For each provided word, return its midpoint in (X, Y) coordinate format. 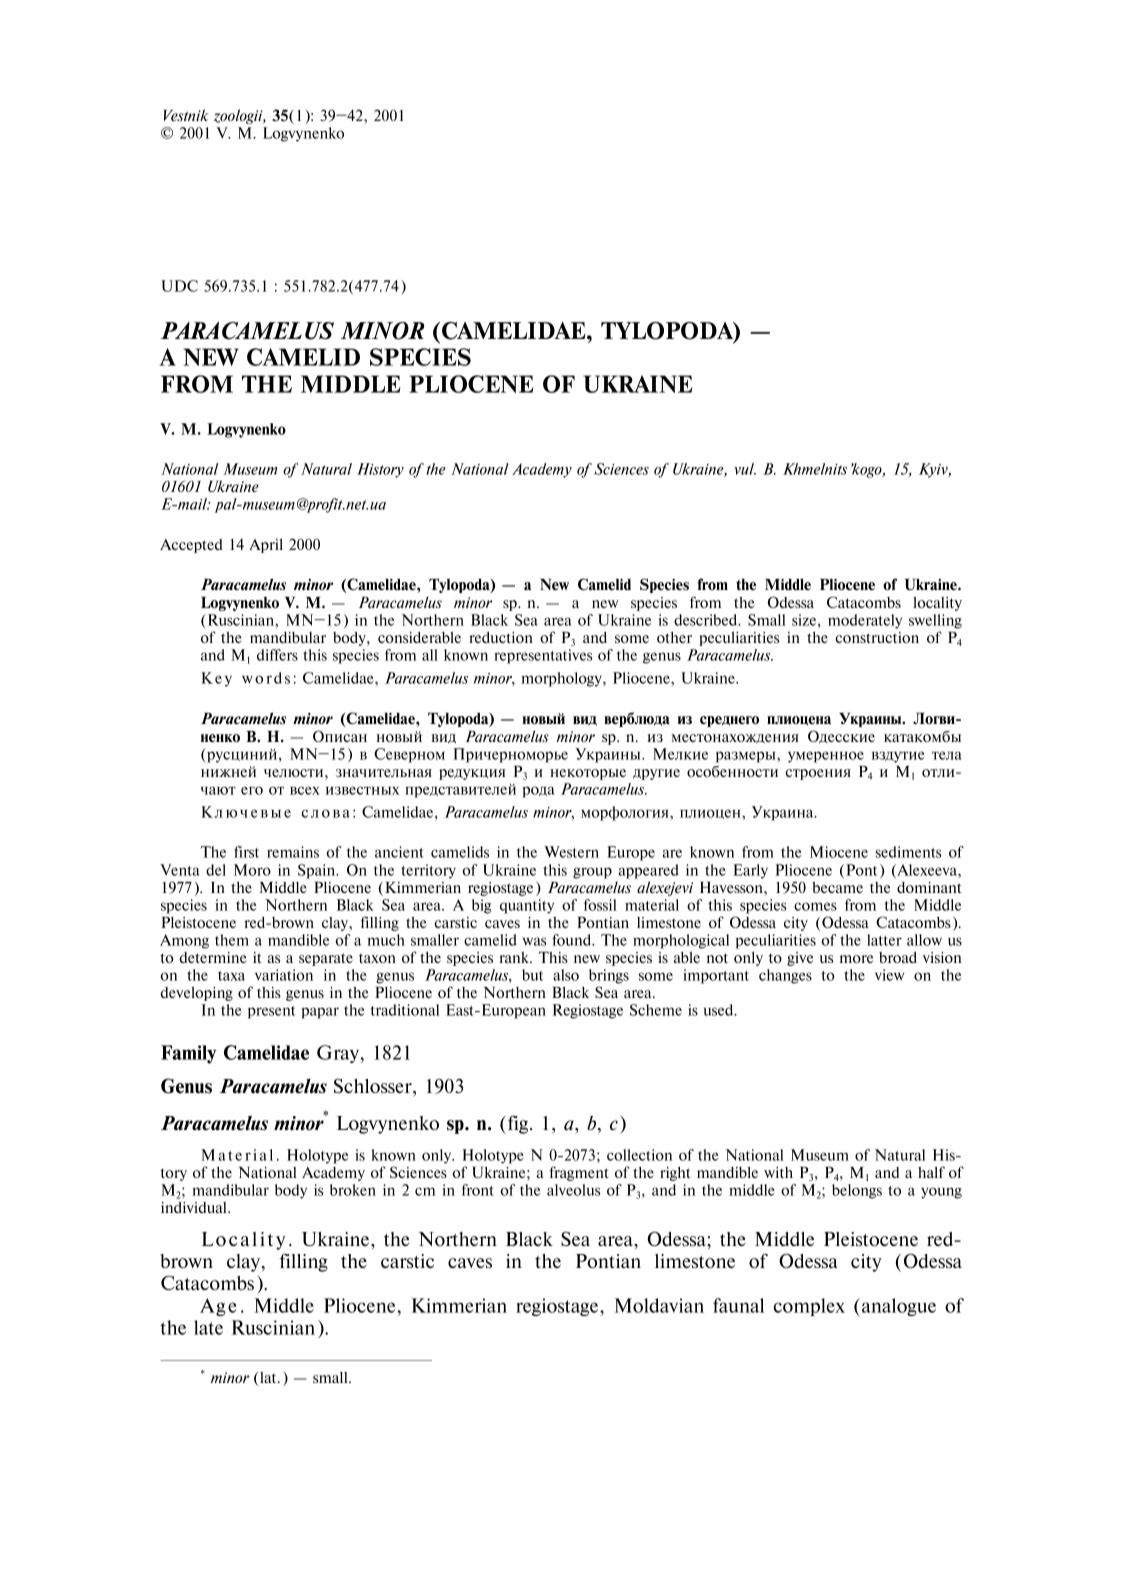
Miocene (839, 852)
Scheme (656, 1010)
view (889, 975)
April (266, 546)
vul (745, 469)
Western (571, 852)
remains (293, 852)
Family (189, 1054)
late (208, 1327)
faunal (738, 1305)
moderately (865, 621)
